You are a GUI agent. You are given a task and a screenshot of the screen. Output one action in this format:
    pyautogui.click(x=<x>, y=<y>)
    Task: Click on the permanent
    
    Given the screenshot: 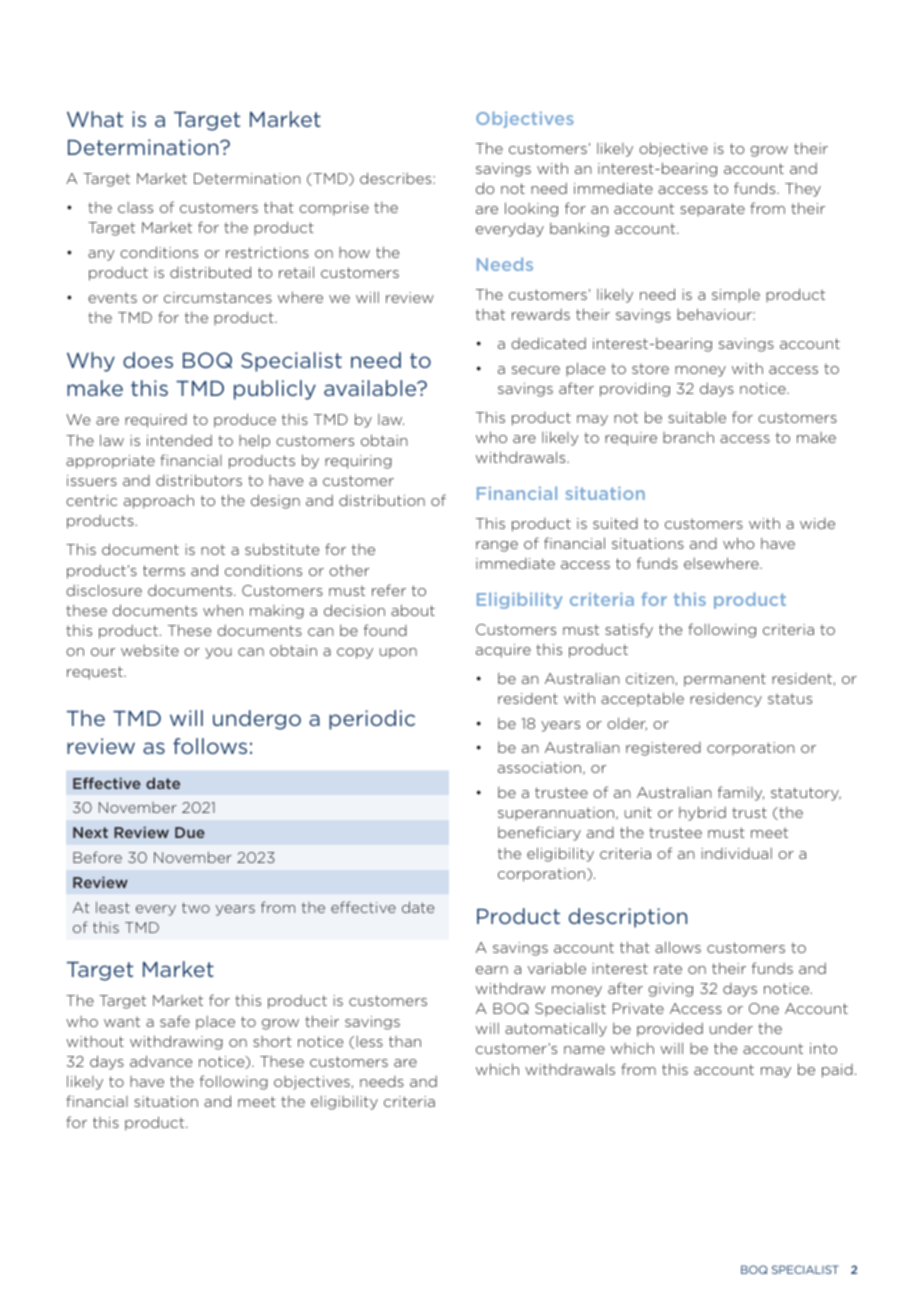 What is the action you would take?
    pyautogui.click(x=725, y=680)
